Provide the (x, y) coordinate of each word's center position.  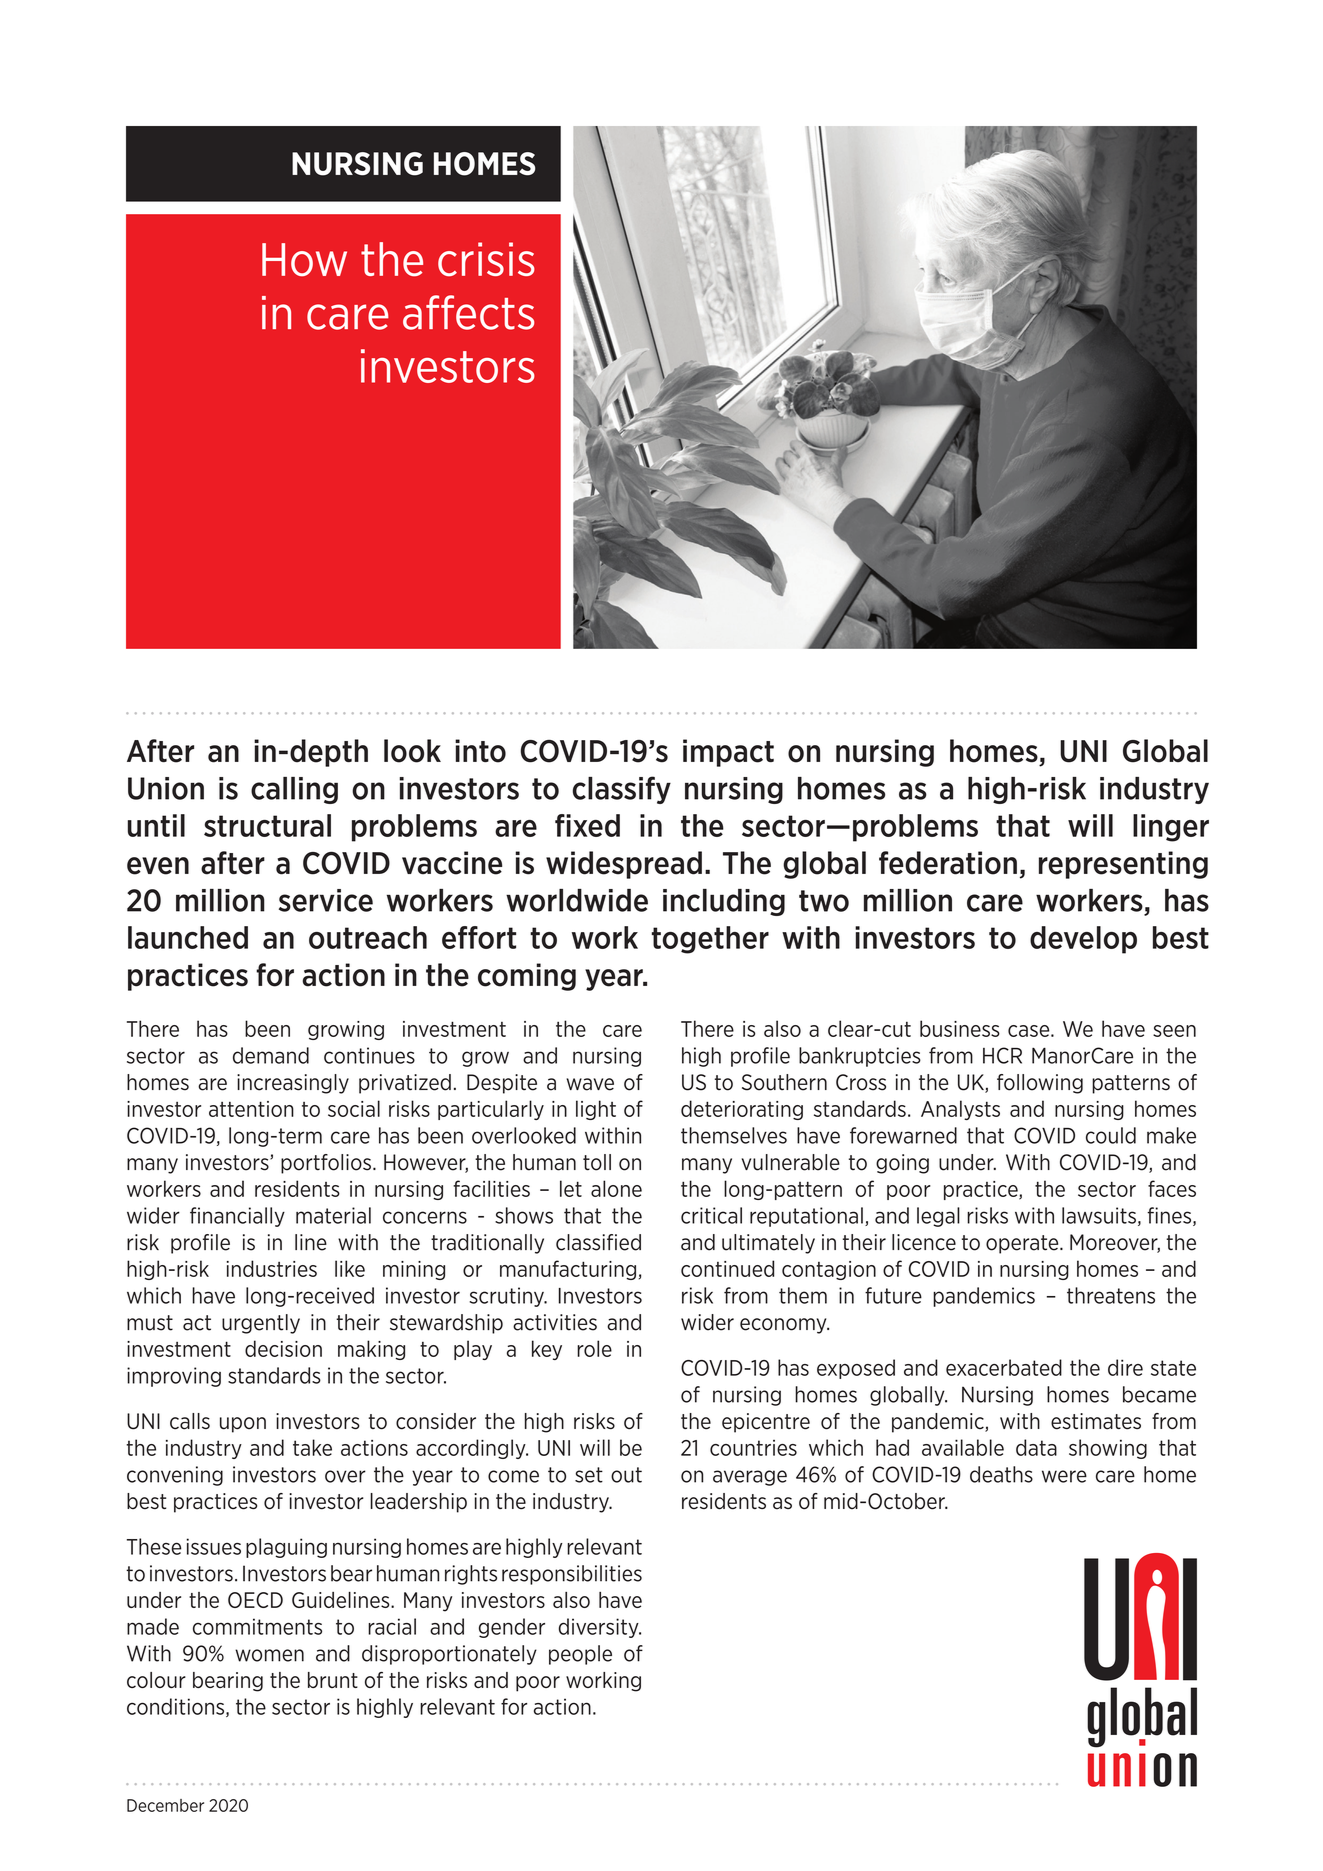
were (1064, 1476)
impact (728, 753)
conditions (177, 1707)
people (580, 1655)
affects (468, 312)
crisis (486, 259)
